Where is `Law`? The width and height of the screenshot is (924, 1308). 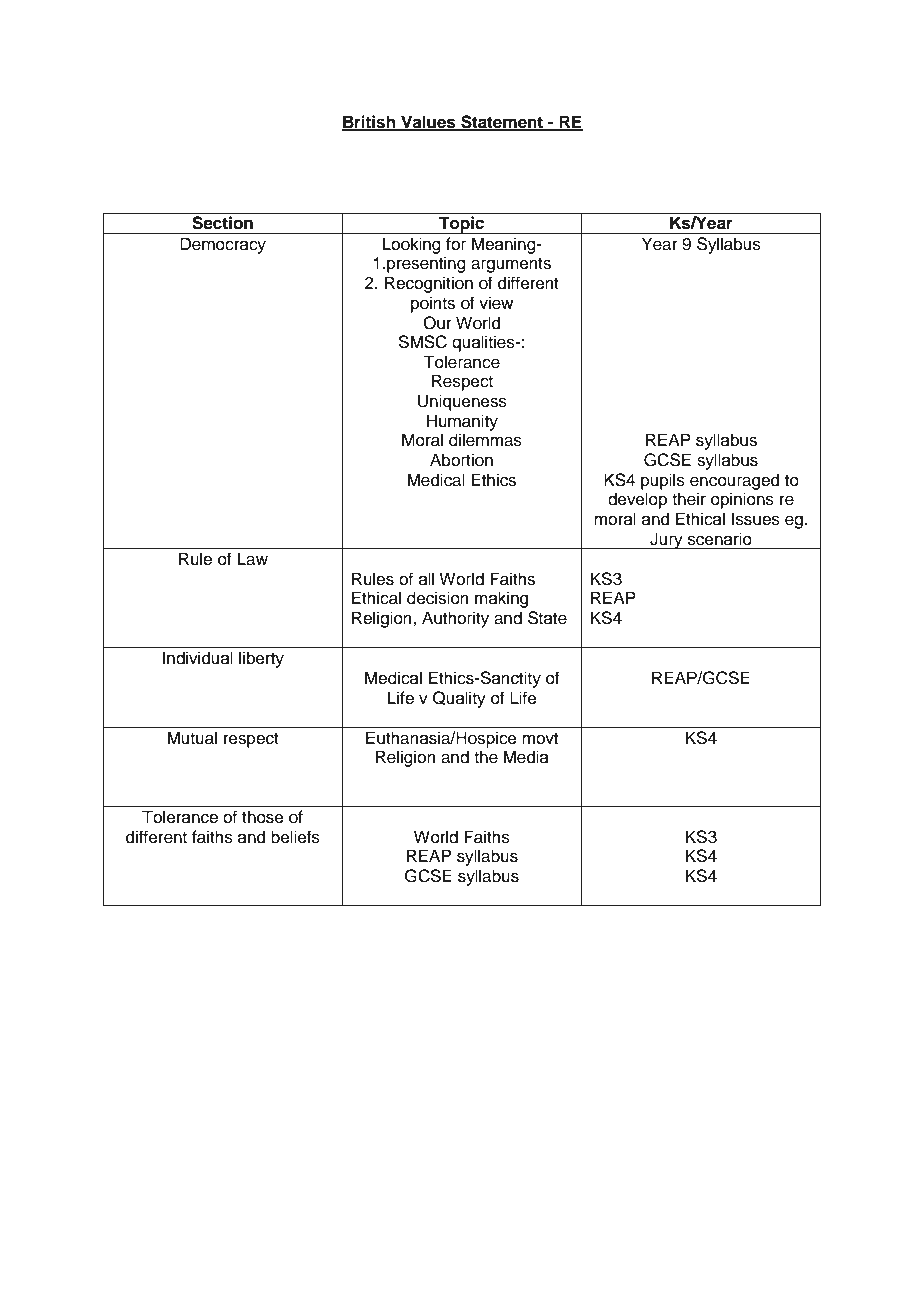
Law is located at coordinates (253, 559).
